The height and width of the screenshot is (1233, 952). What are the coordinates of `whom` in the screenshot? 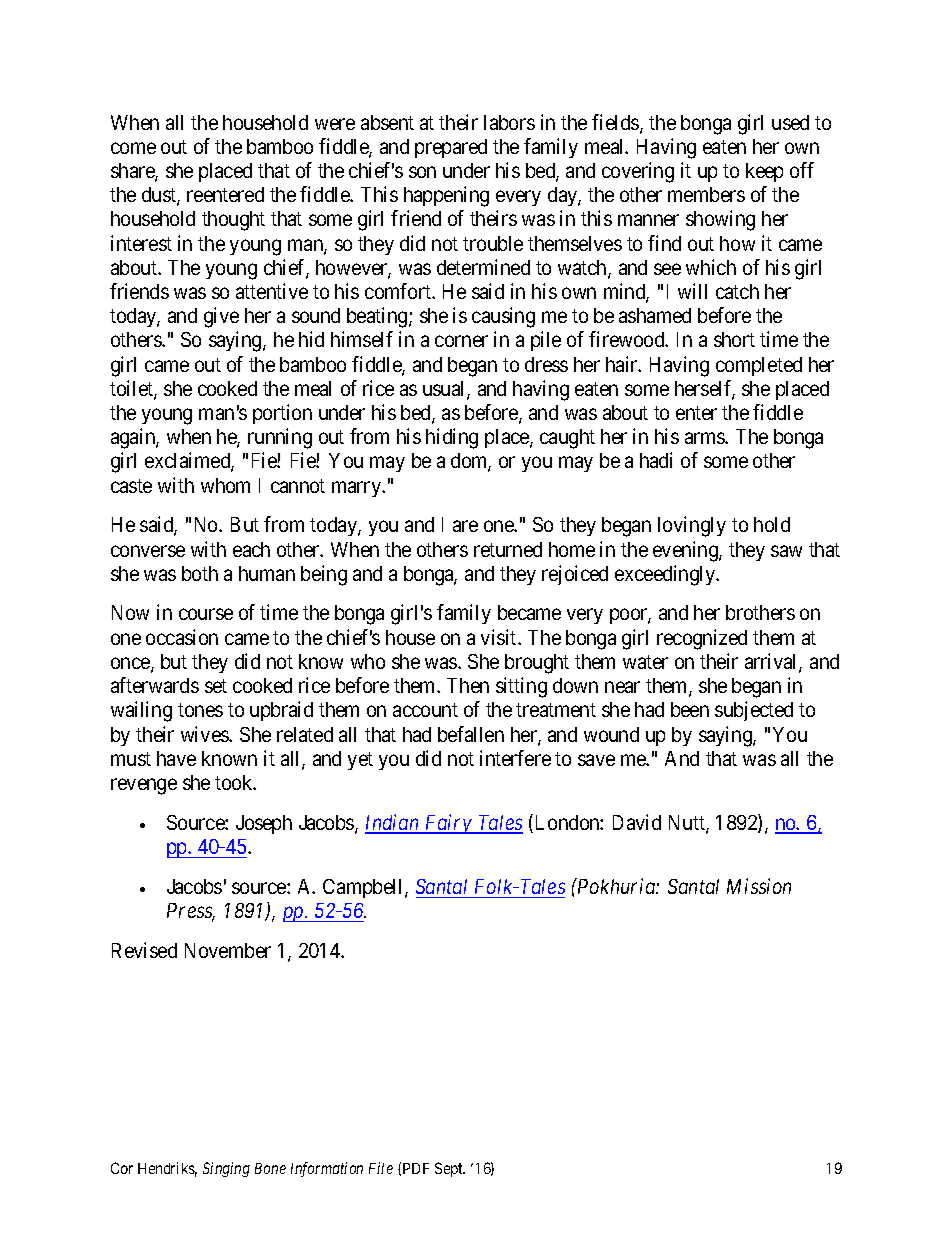 It's located at (225, 485).
